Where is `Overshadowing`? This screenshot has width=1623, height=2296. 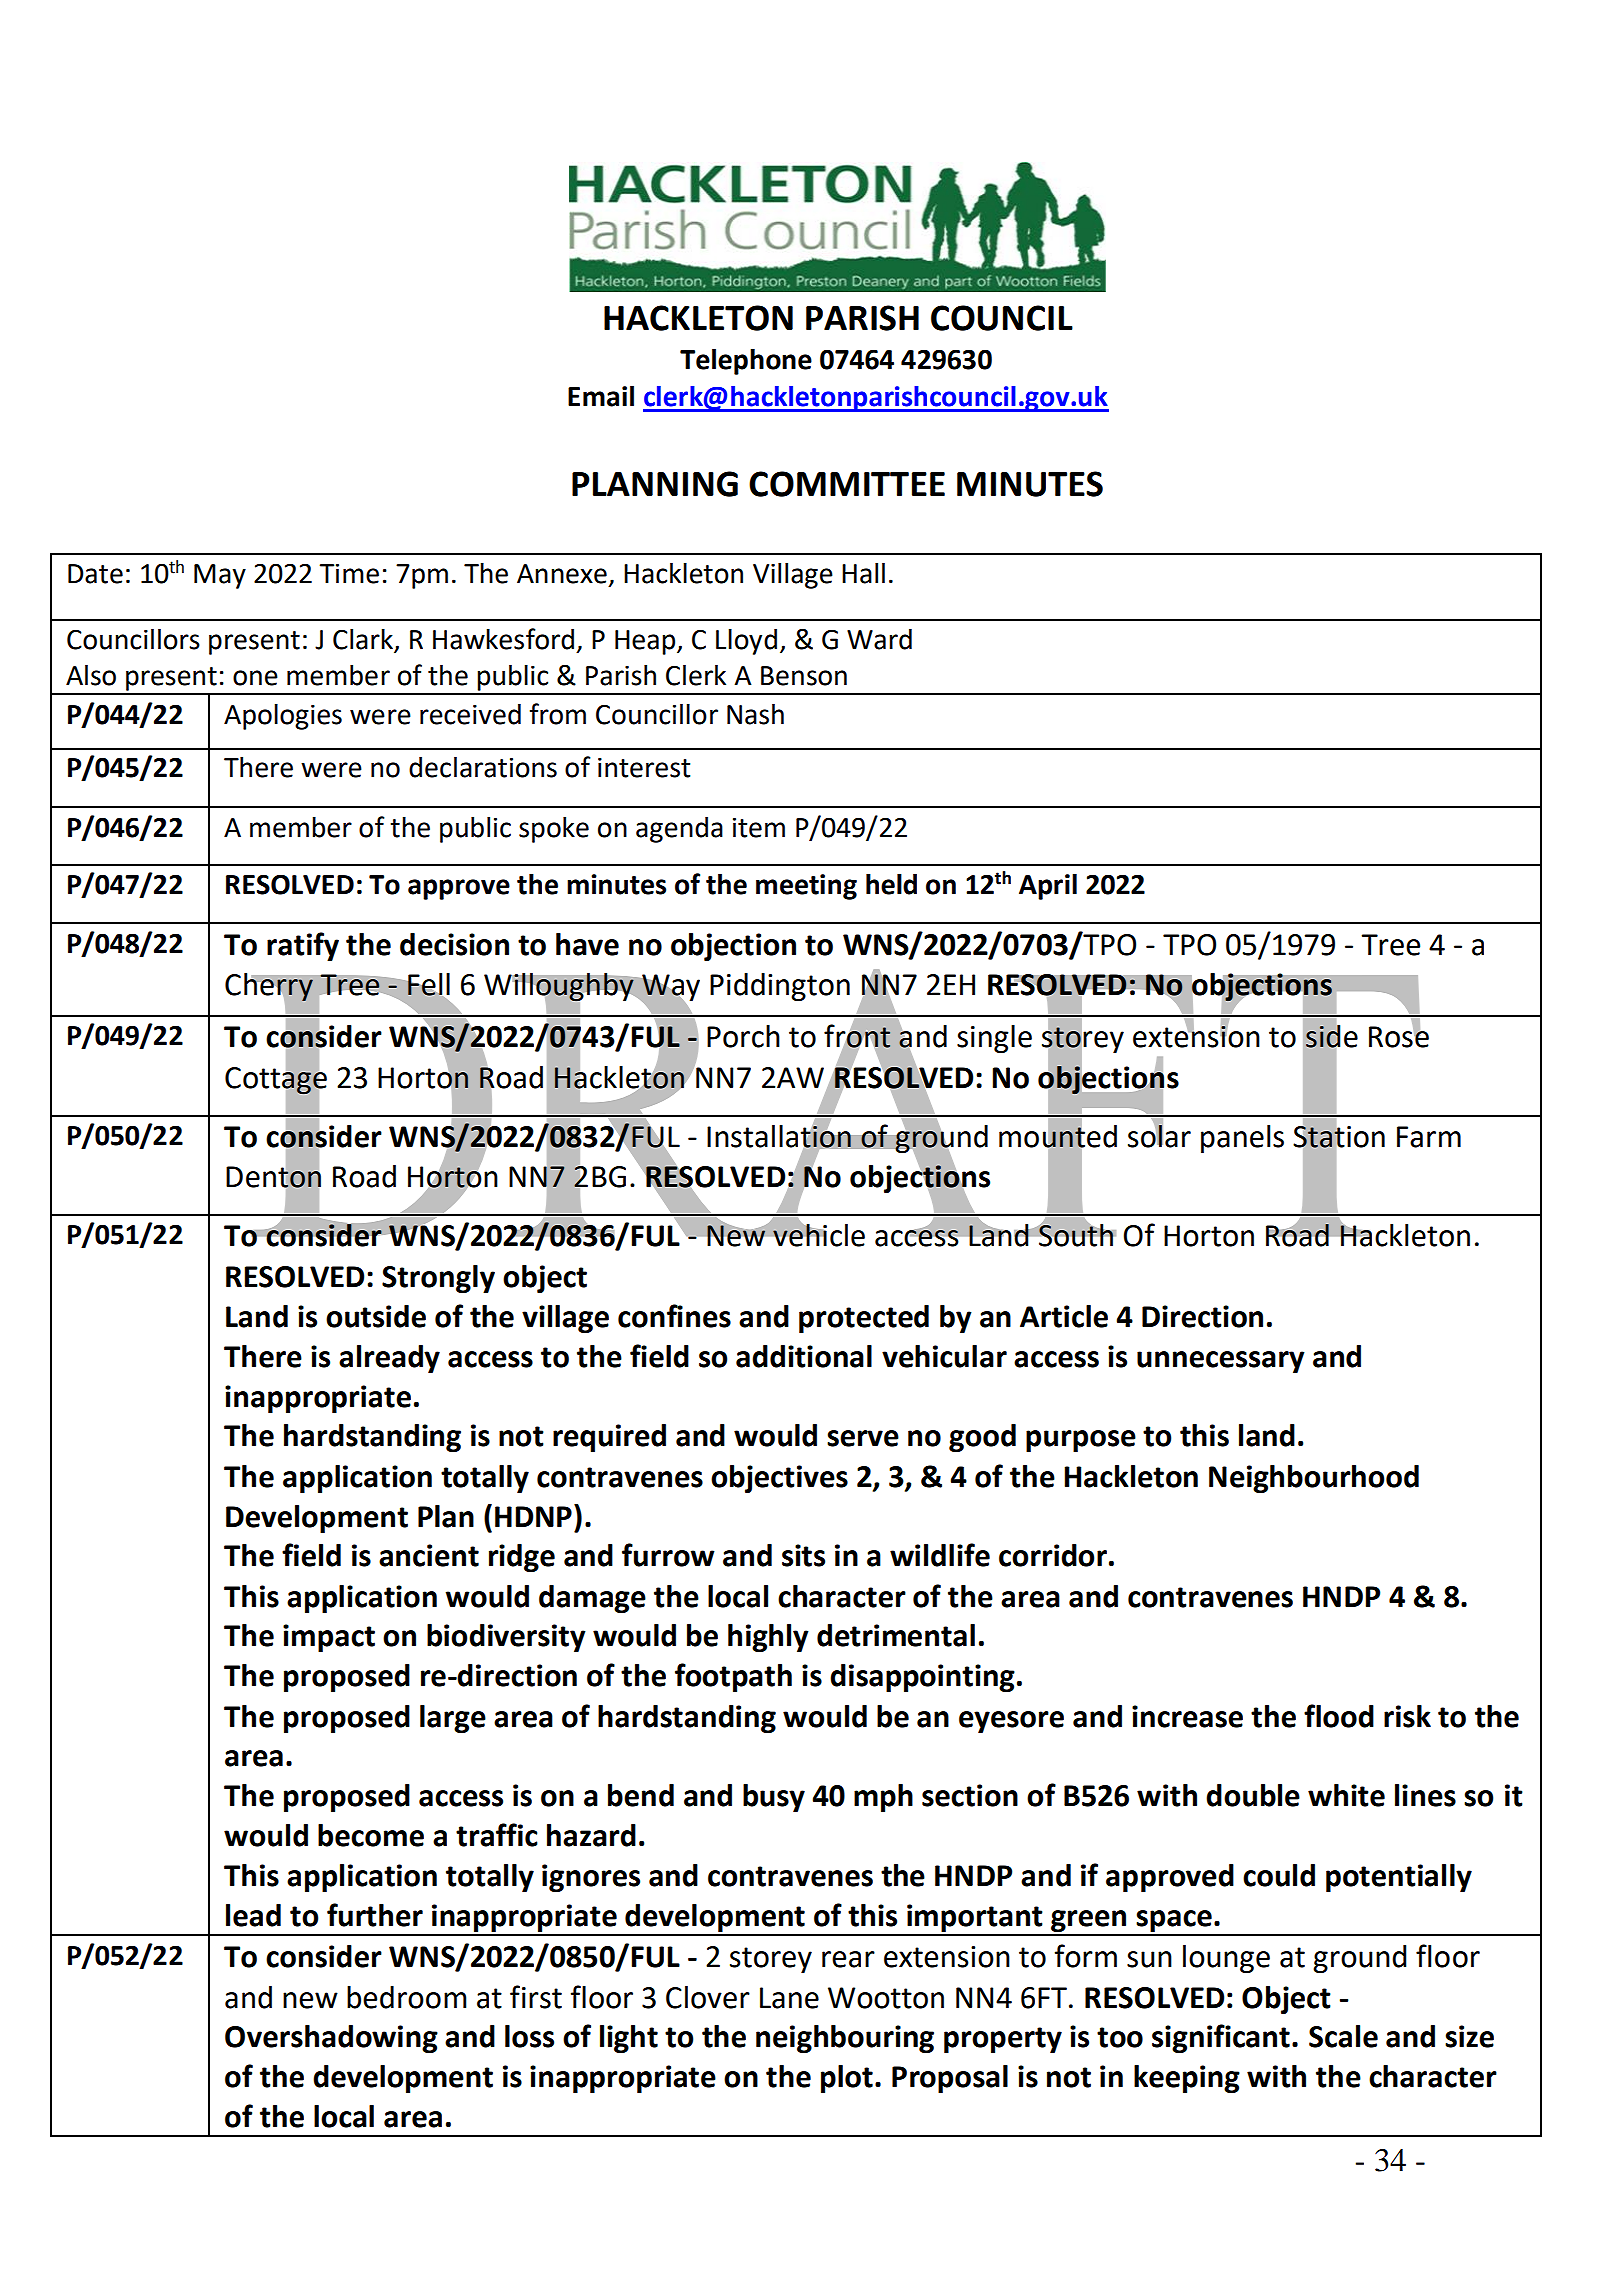 Overshadowing is located at coordinates (331, 2039).
